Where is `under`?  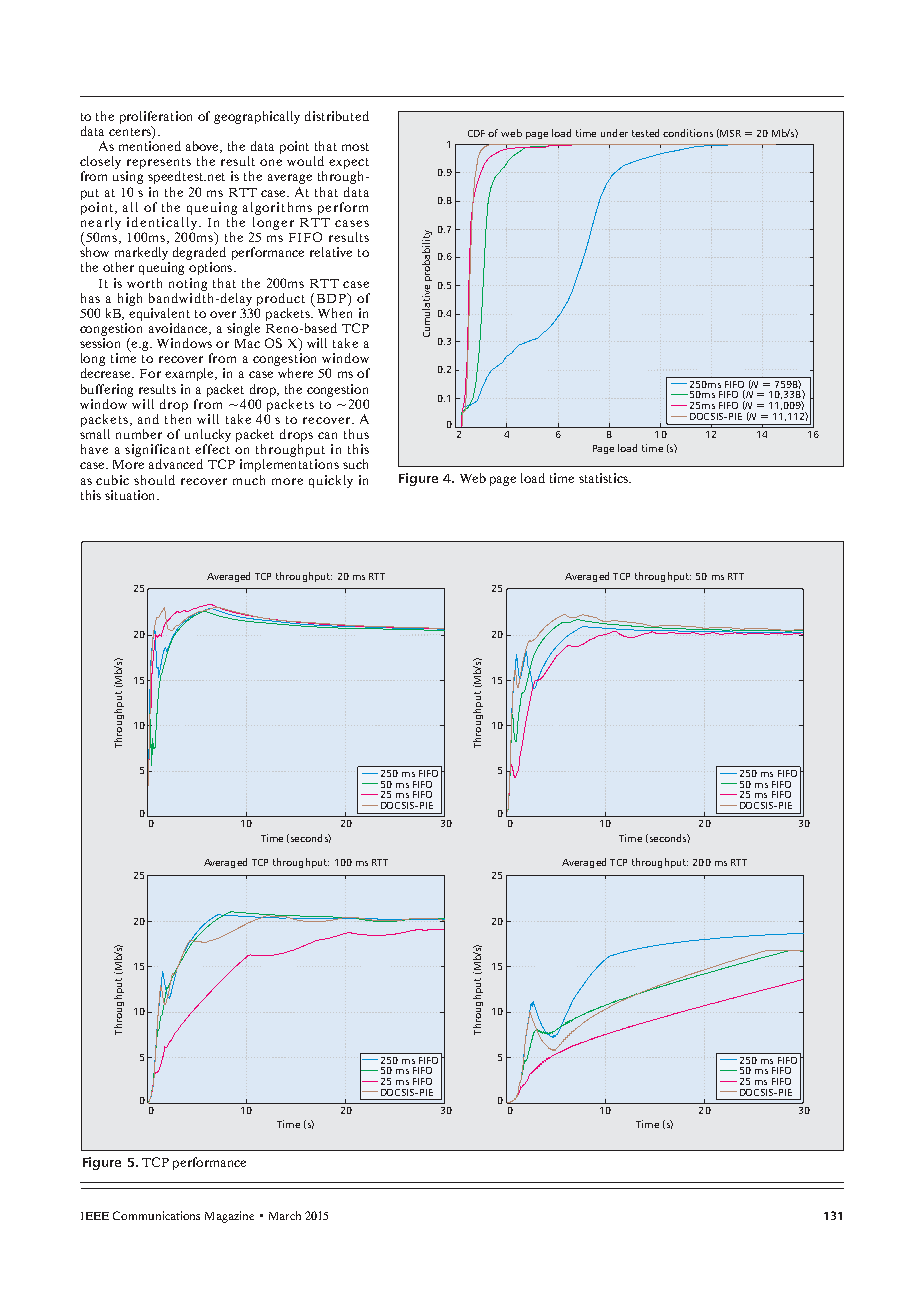 under is located at coordinates (614, 133).
